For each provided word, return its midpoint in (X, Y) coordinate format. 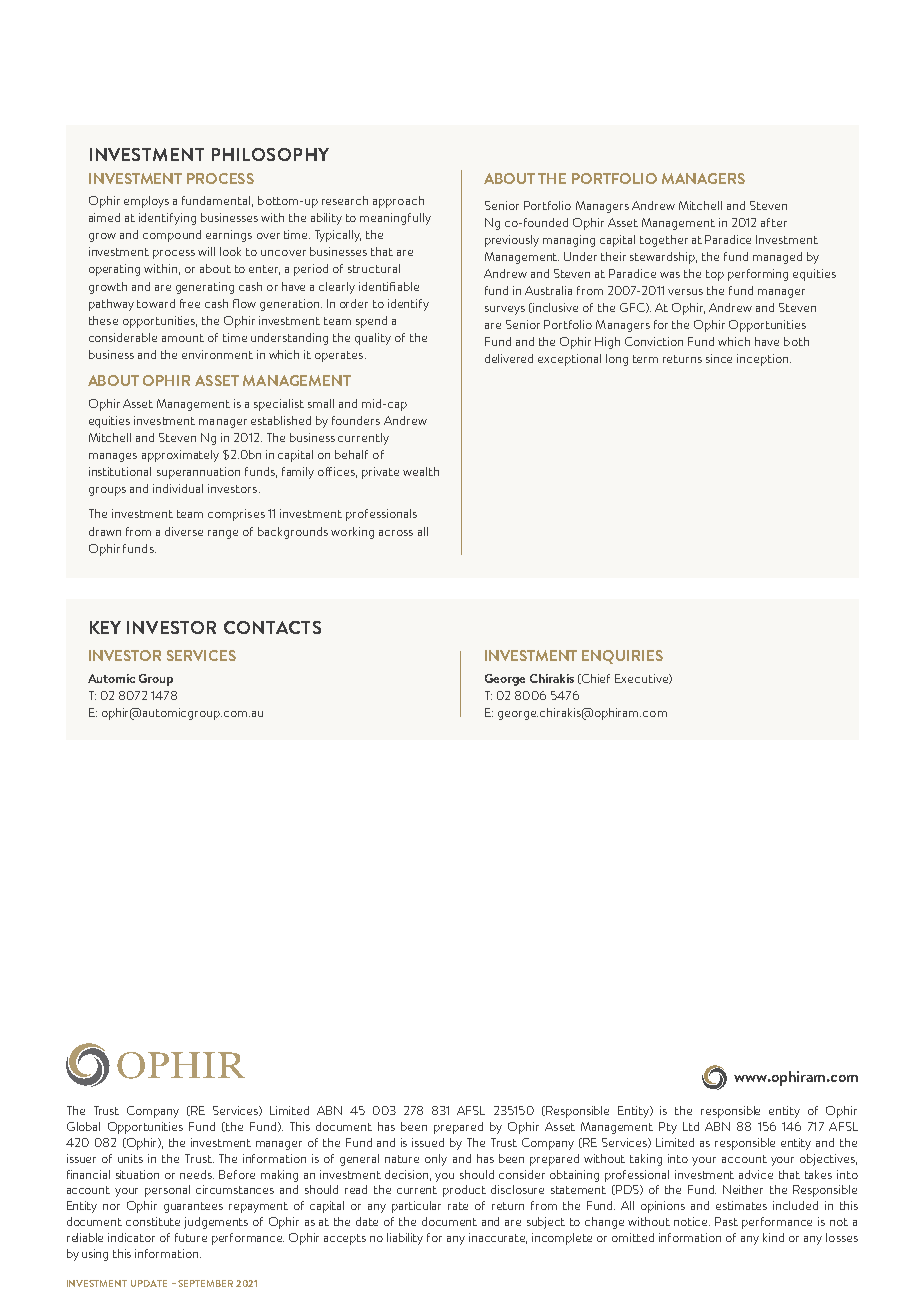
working (352, 533)
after (774, 222)
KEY (105, 627)
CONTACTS (272, 627)
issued (428, 1142)
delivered (509, 358)
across (396, 533)
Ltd (691, 1126)
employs (146, 202)
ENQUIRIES (622, 657)
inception (764, 360)
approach (398, 202)
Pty (668, 1128)
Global (83, 1126)
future (191, 1237)
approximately (180, 456)
